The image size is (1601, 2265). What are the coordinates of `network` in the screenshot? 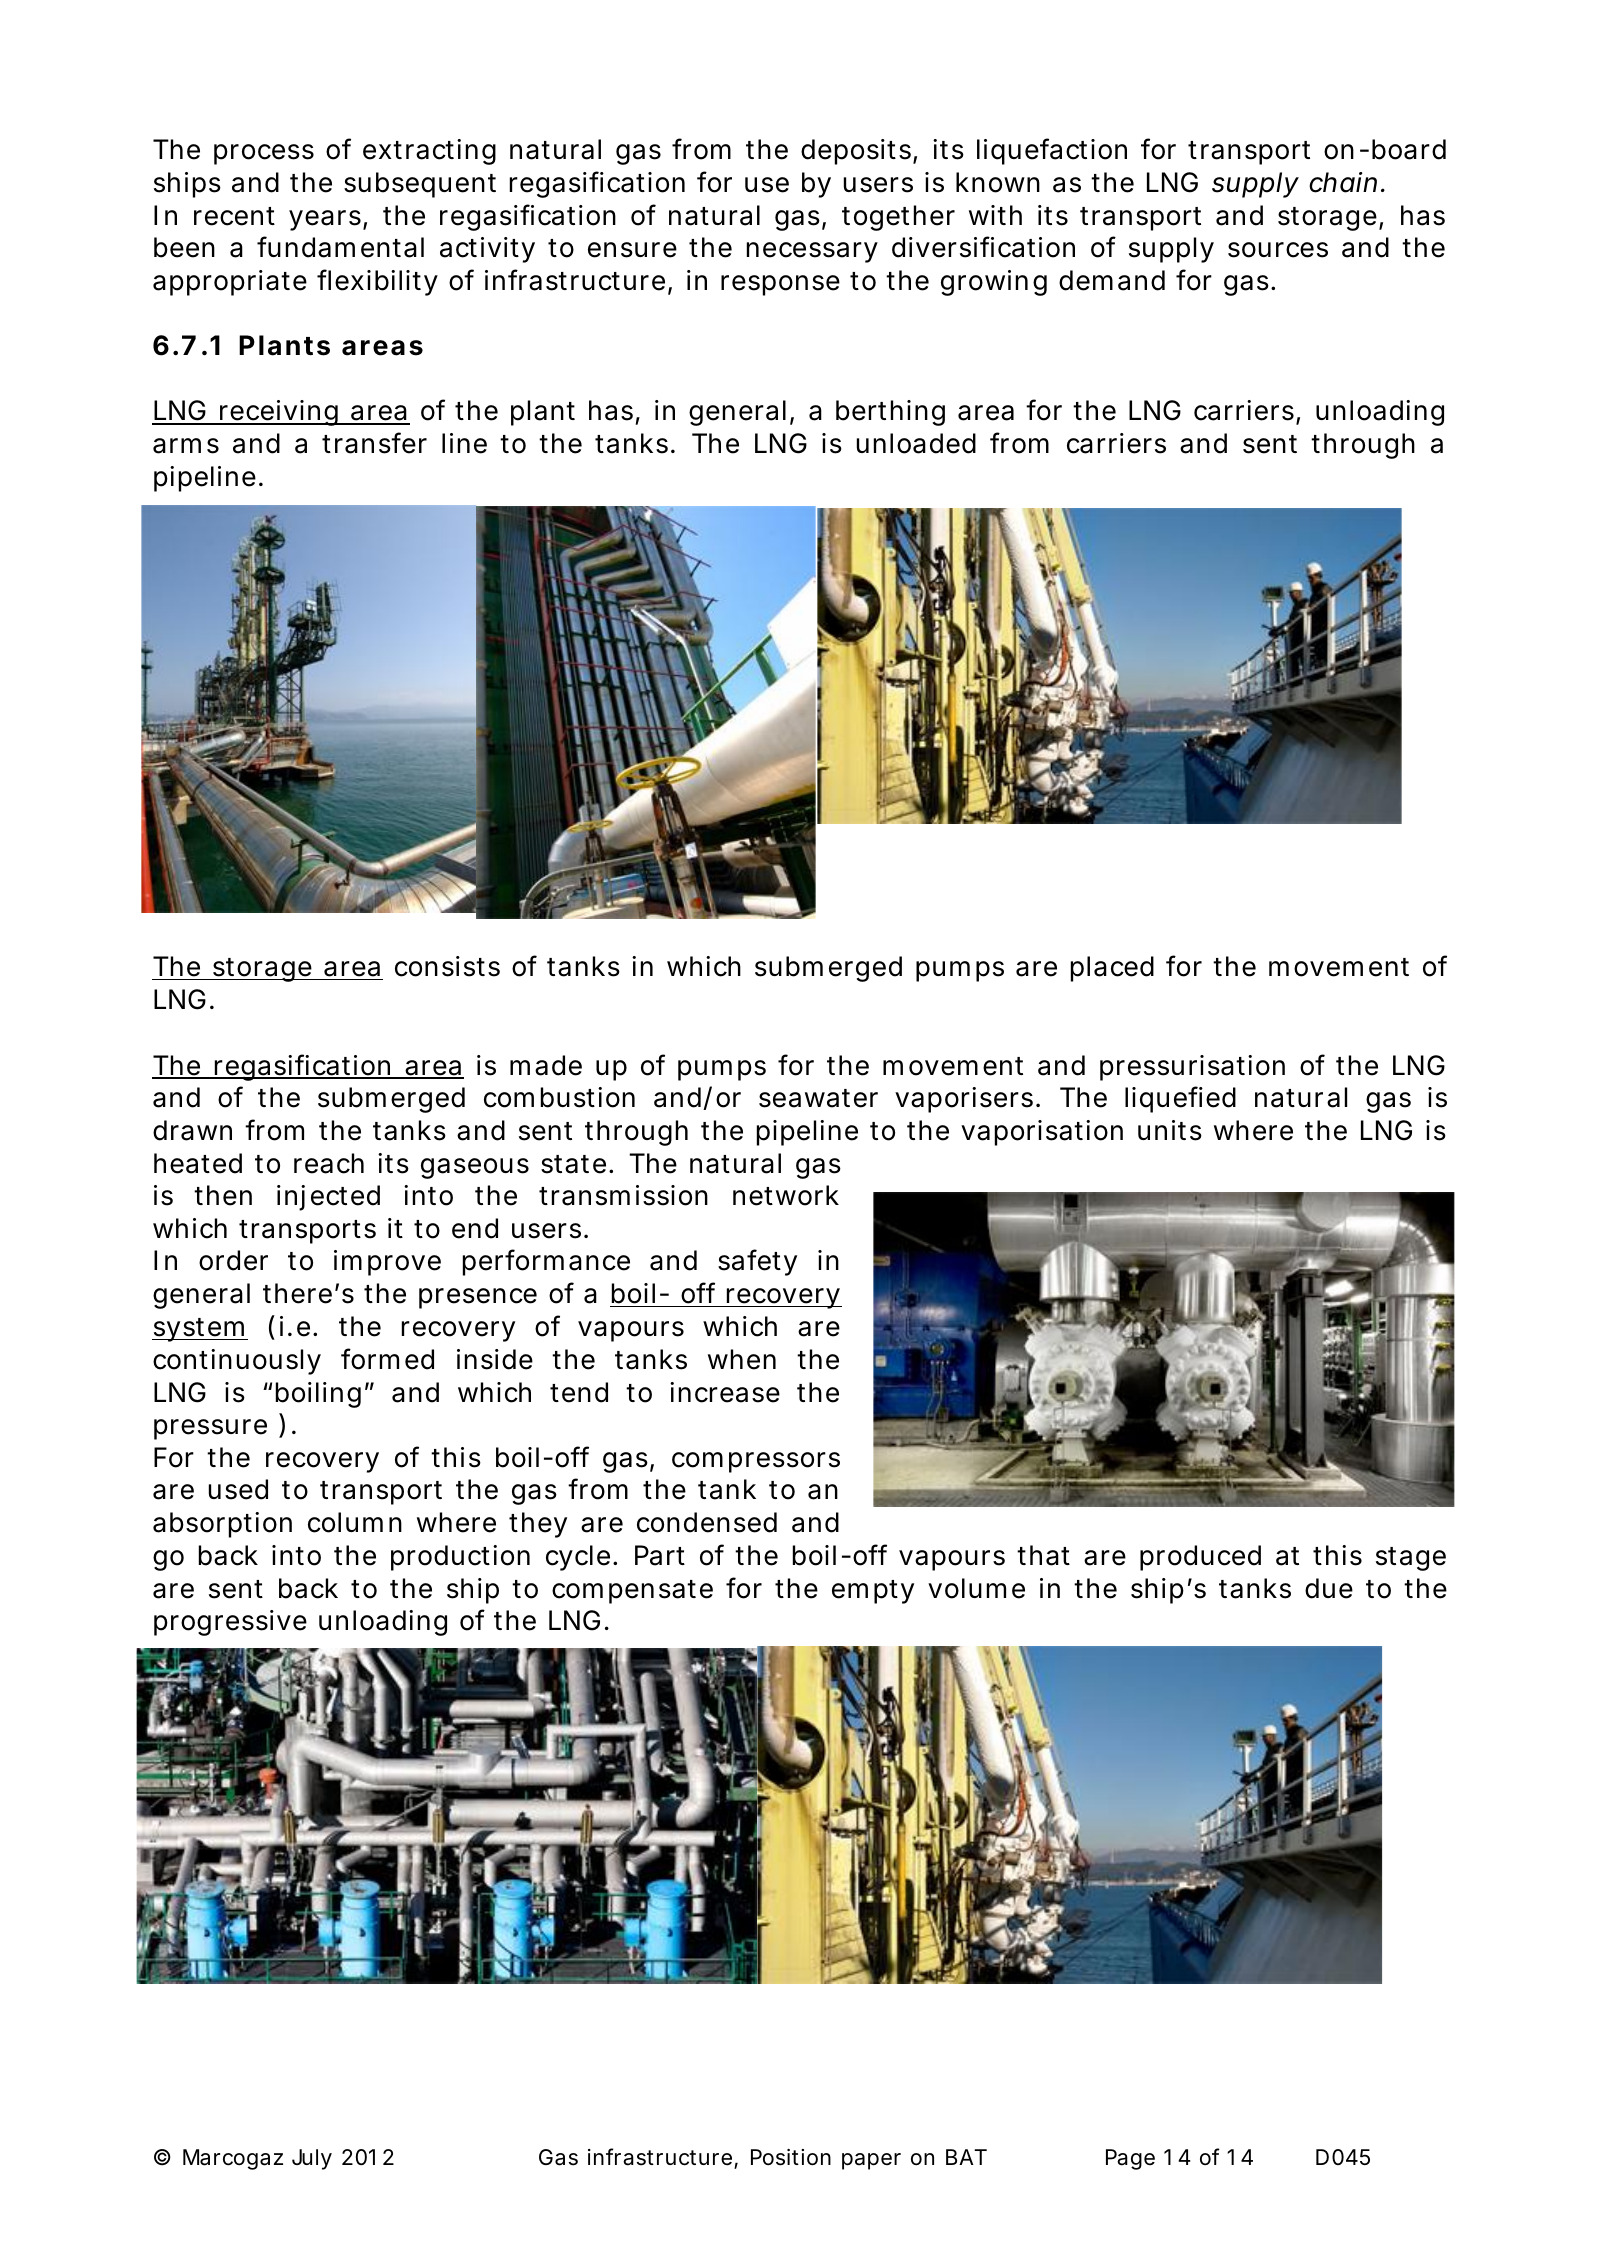 It's located at (786, 1195).
